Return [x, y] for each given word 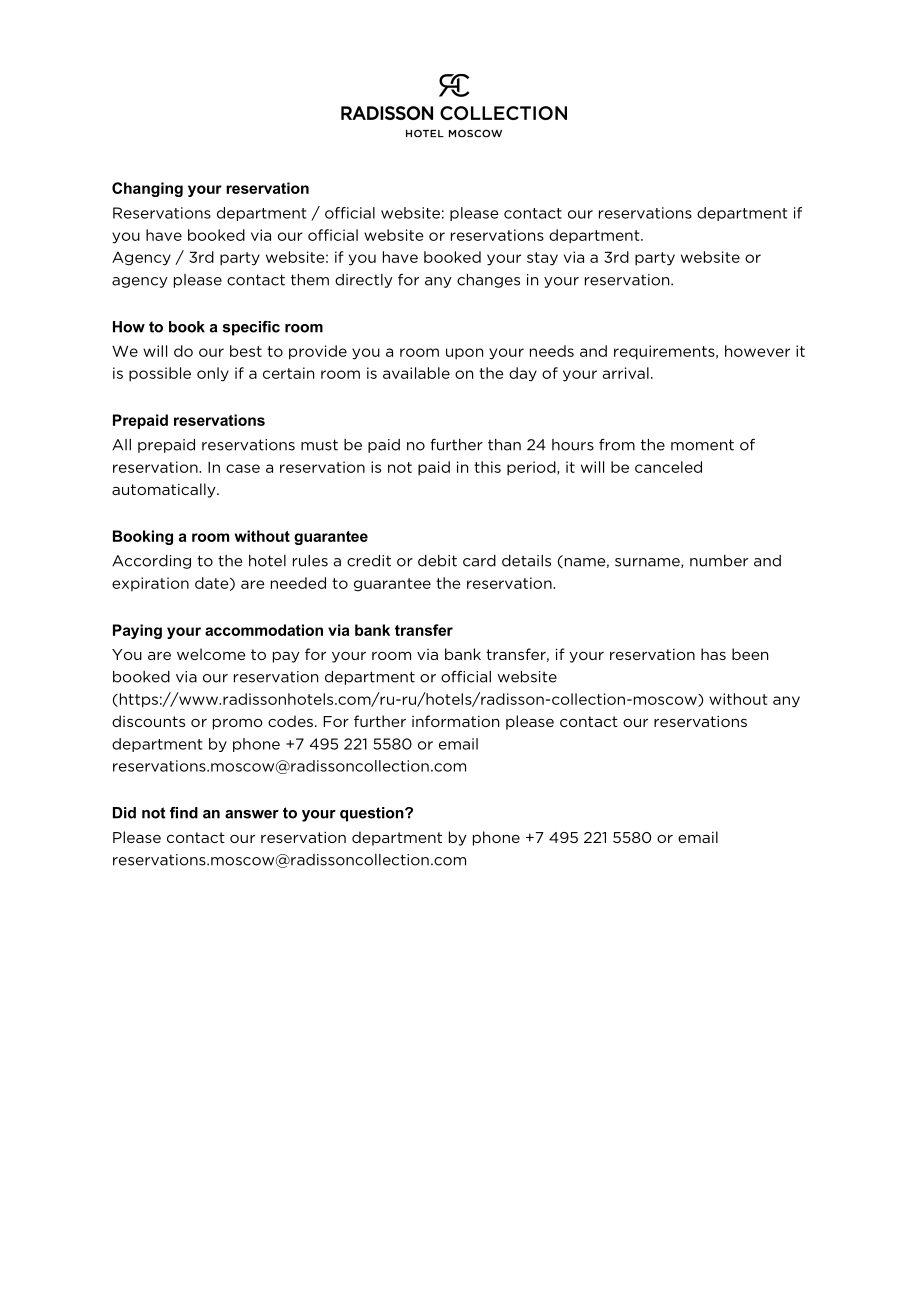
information [455, 721]
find [184, 813]
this [487, 467]
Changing [147, 189]
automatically [165, 490]
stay [542, 259]
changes [488, 281]
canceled [668, 467]
